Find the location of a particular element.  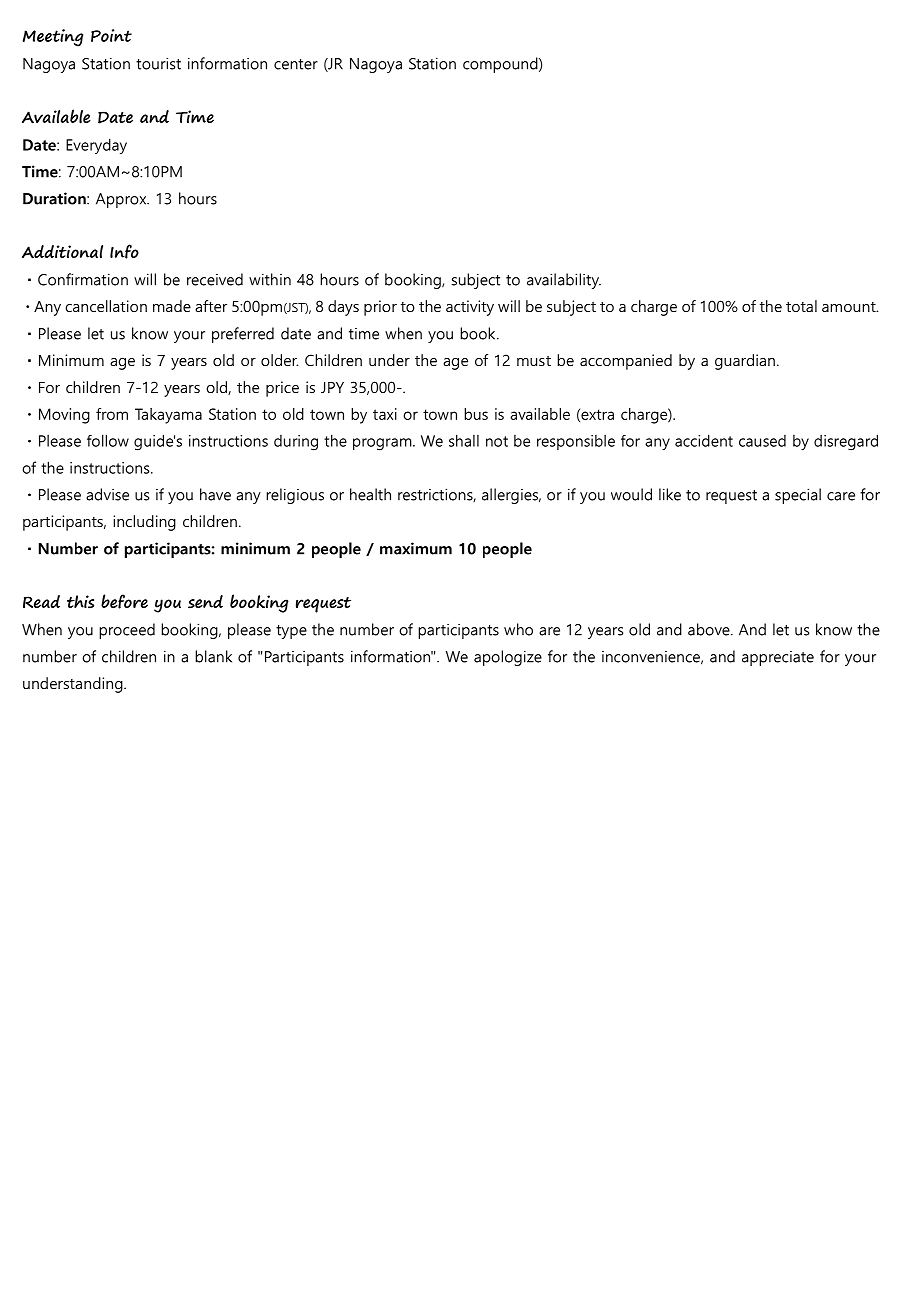

within is located at coordinates (270, 279).
